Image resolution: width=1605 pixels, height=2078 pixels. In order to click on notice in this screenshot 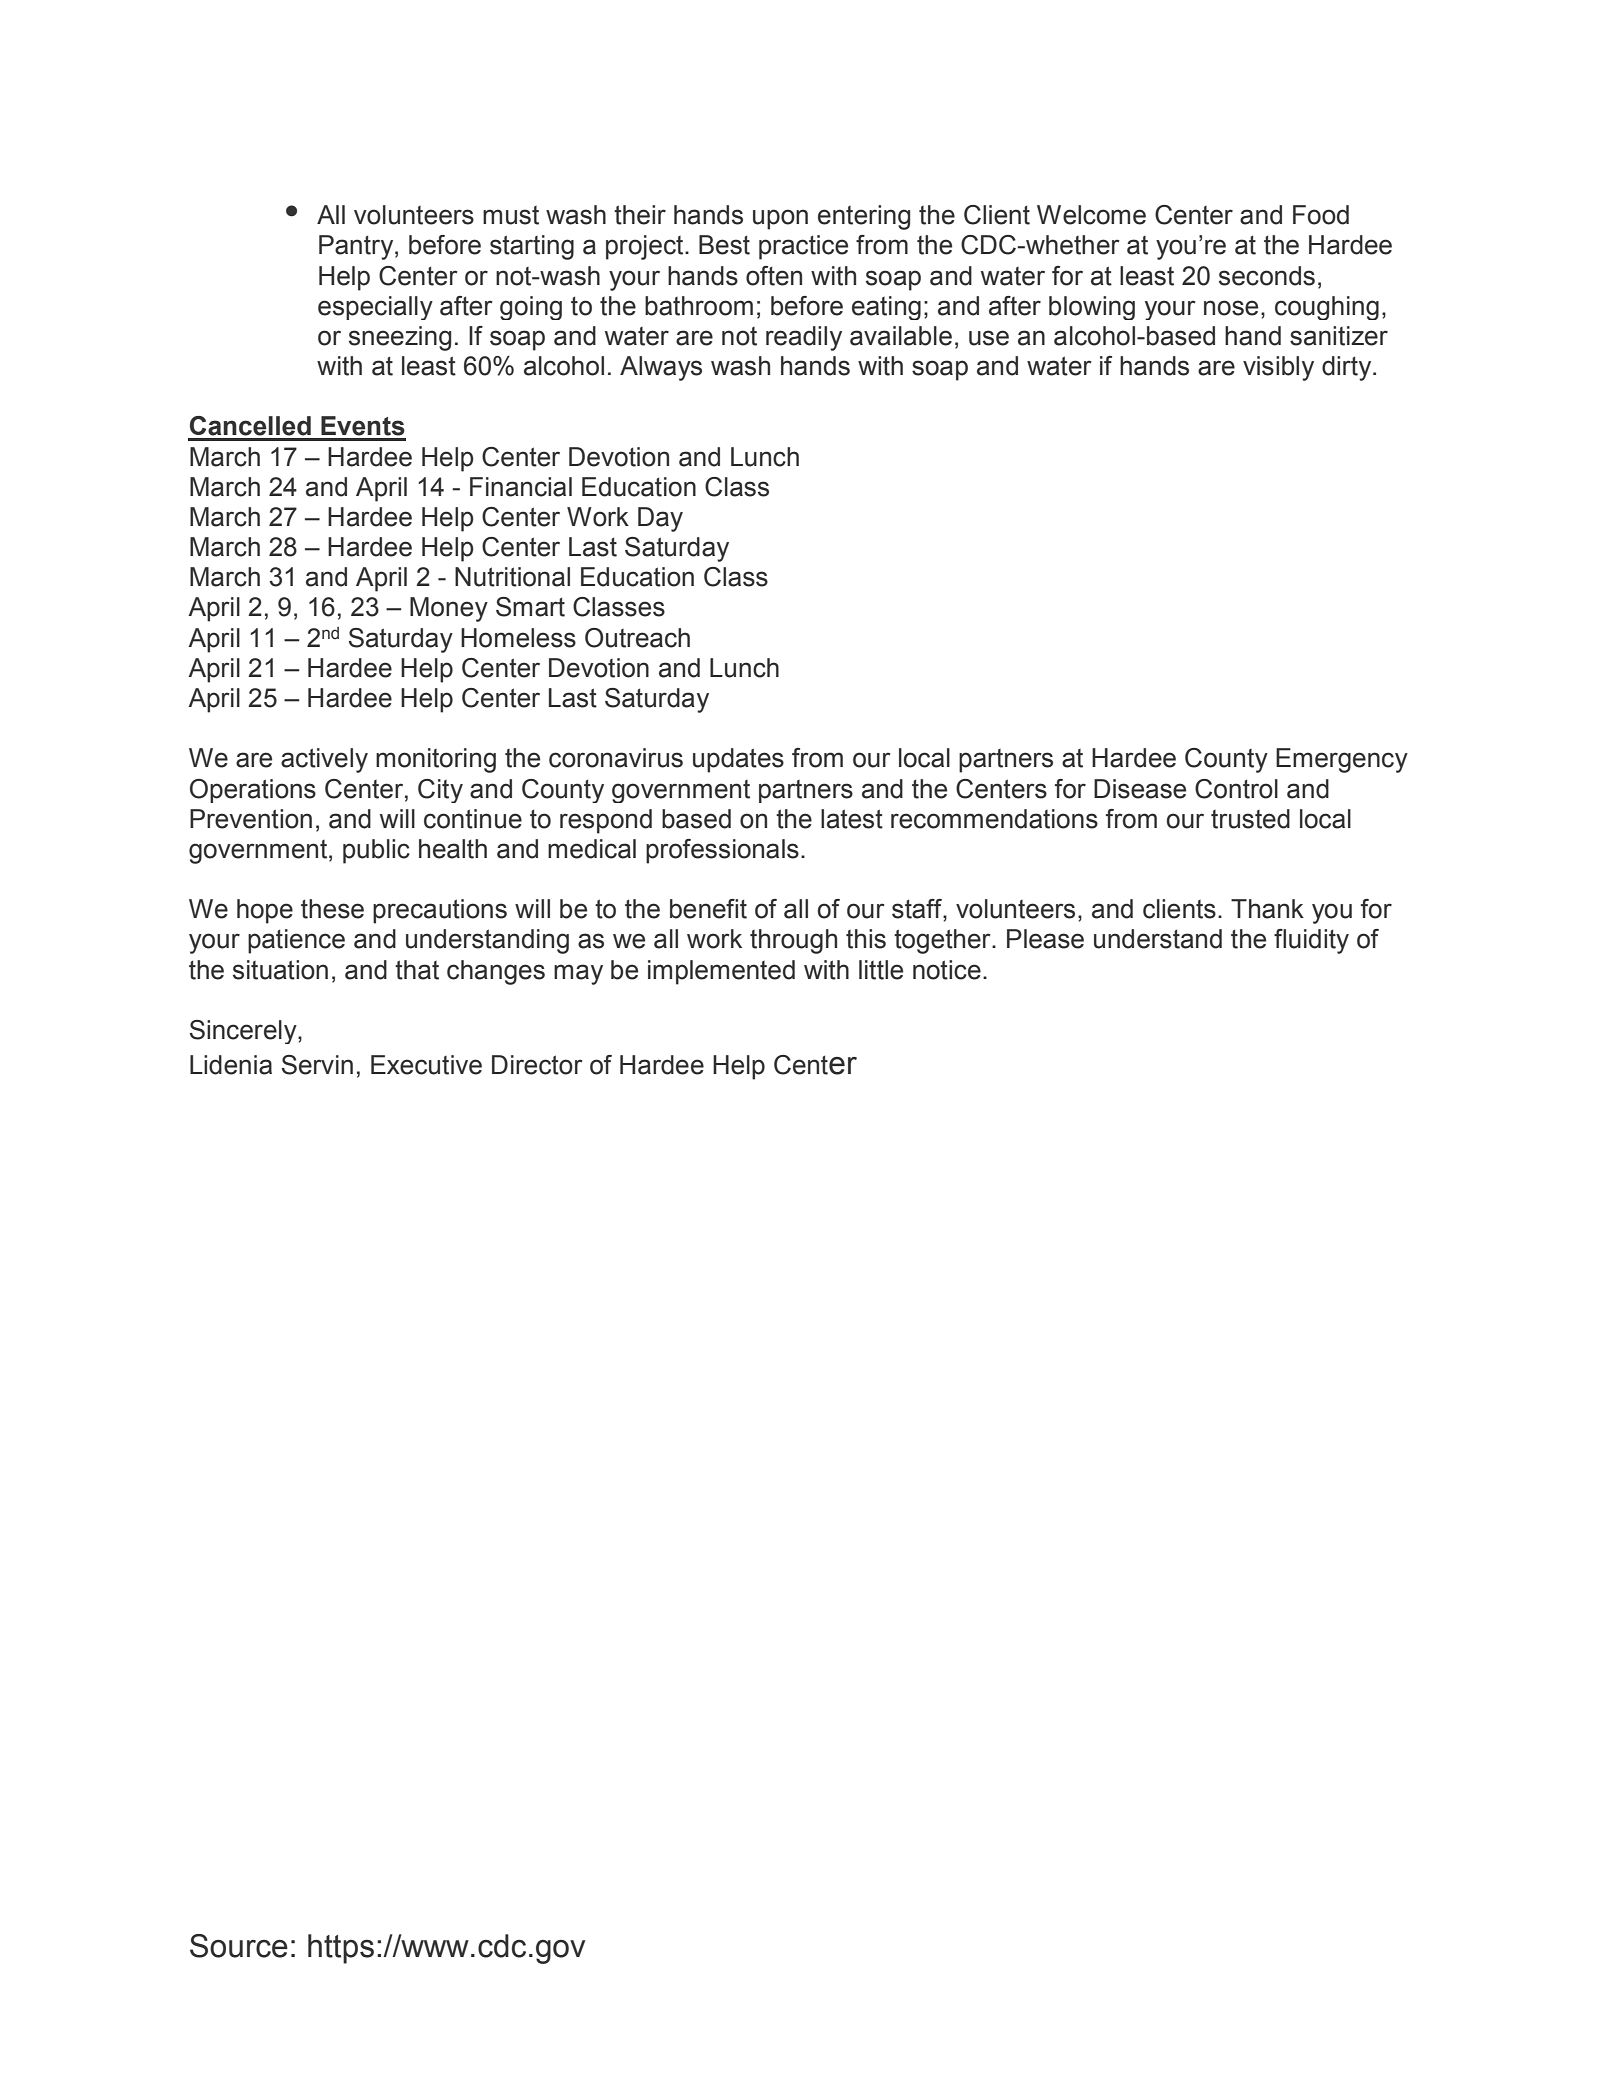, I will do `click(947, 970)`.
